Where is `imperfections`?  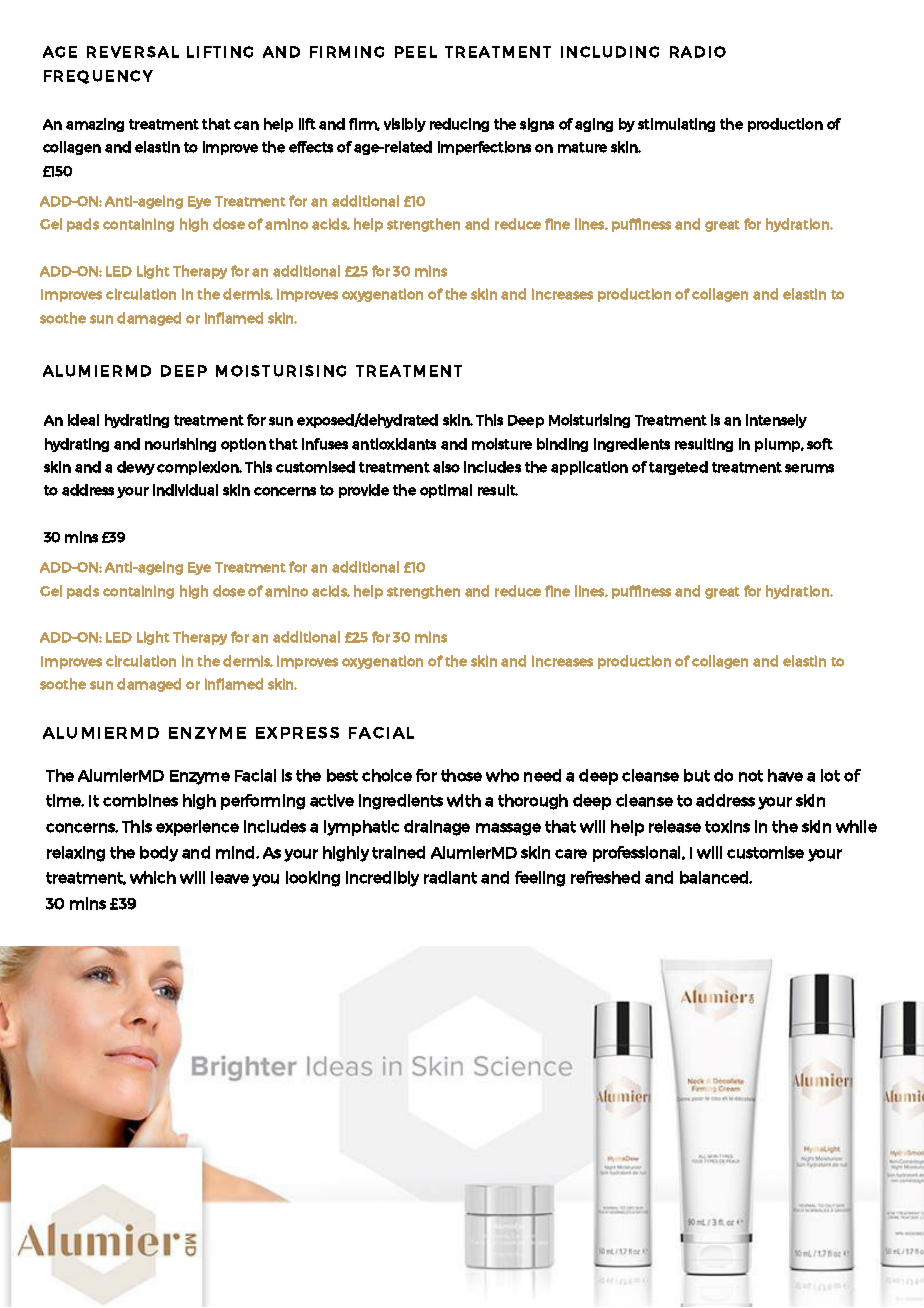
imperfections is located at coordinates (484, 148).
